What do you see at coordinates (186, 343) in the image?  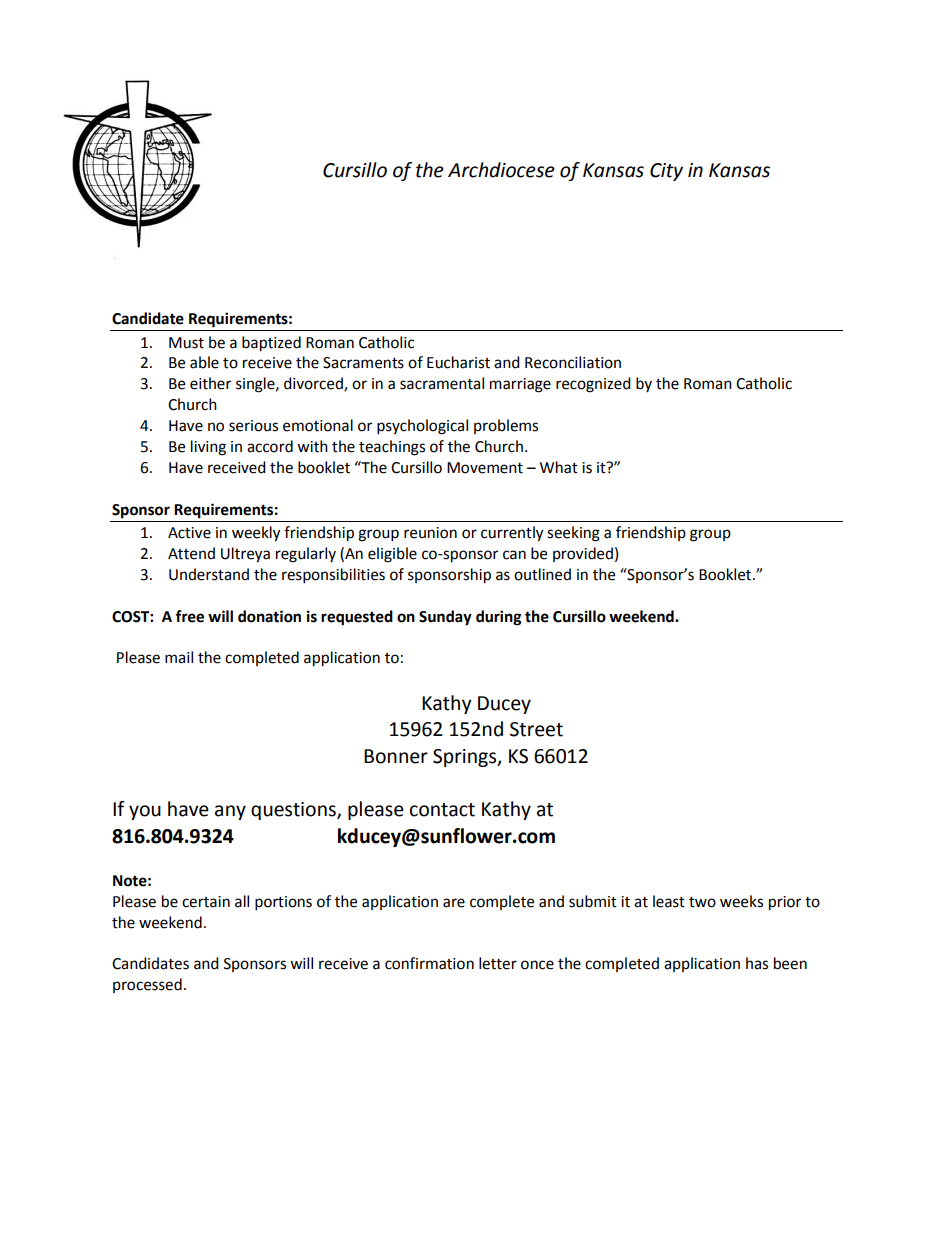 I see `Must` at bounding box center [186, 343].
